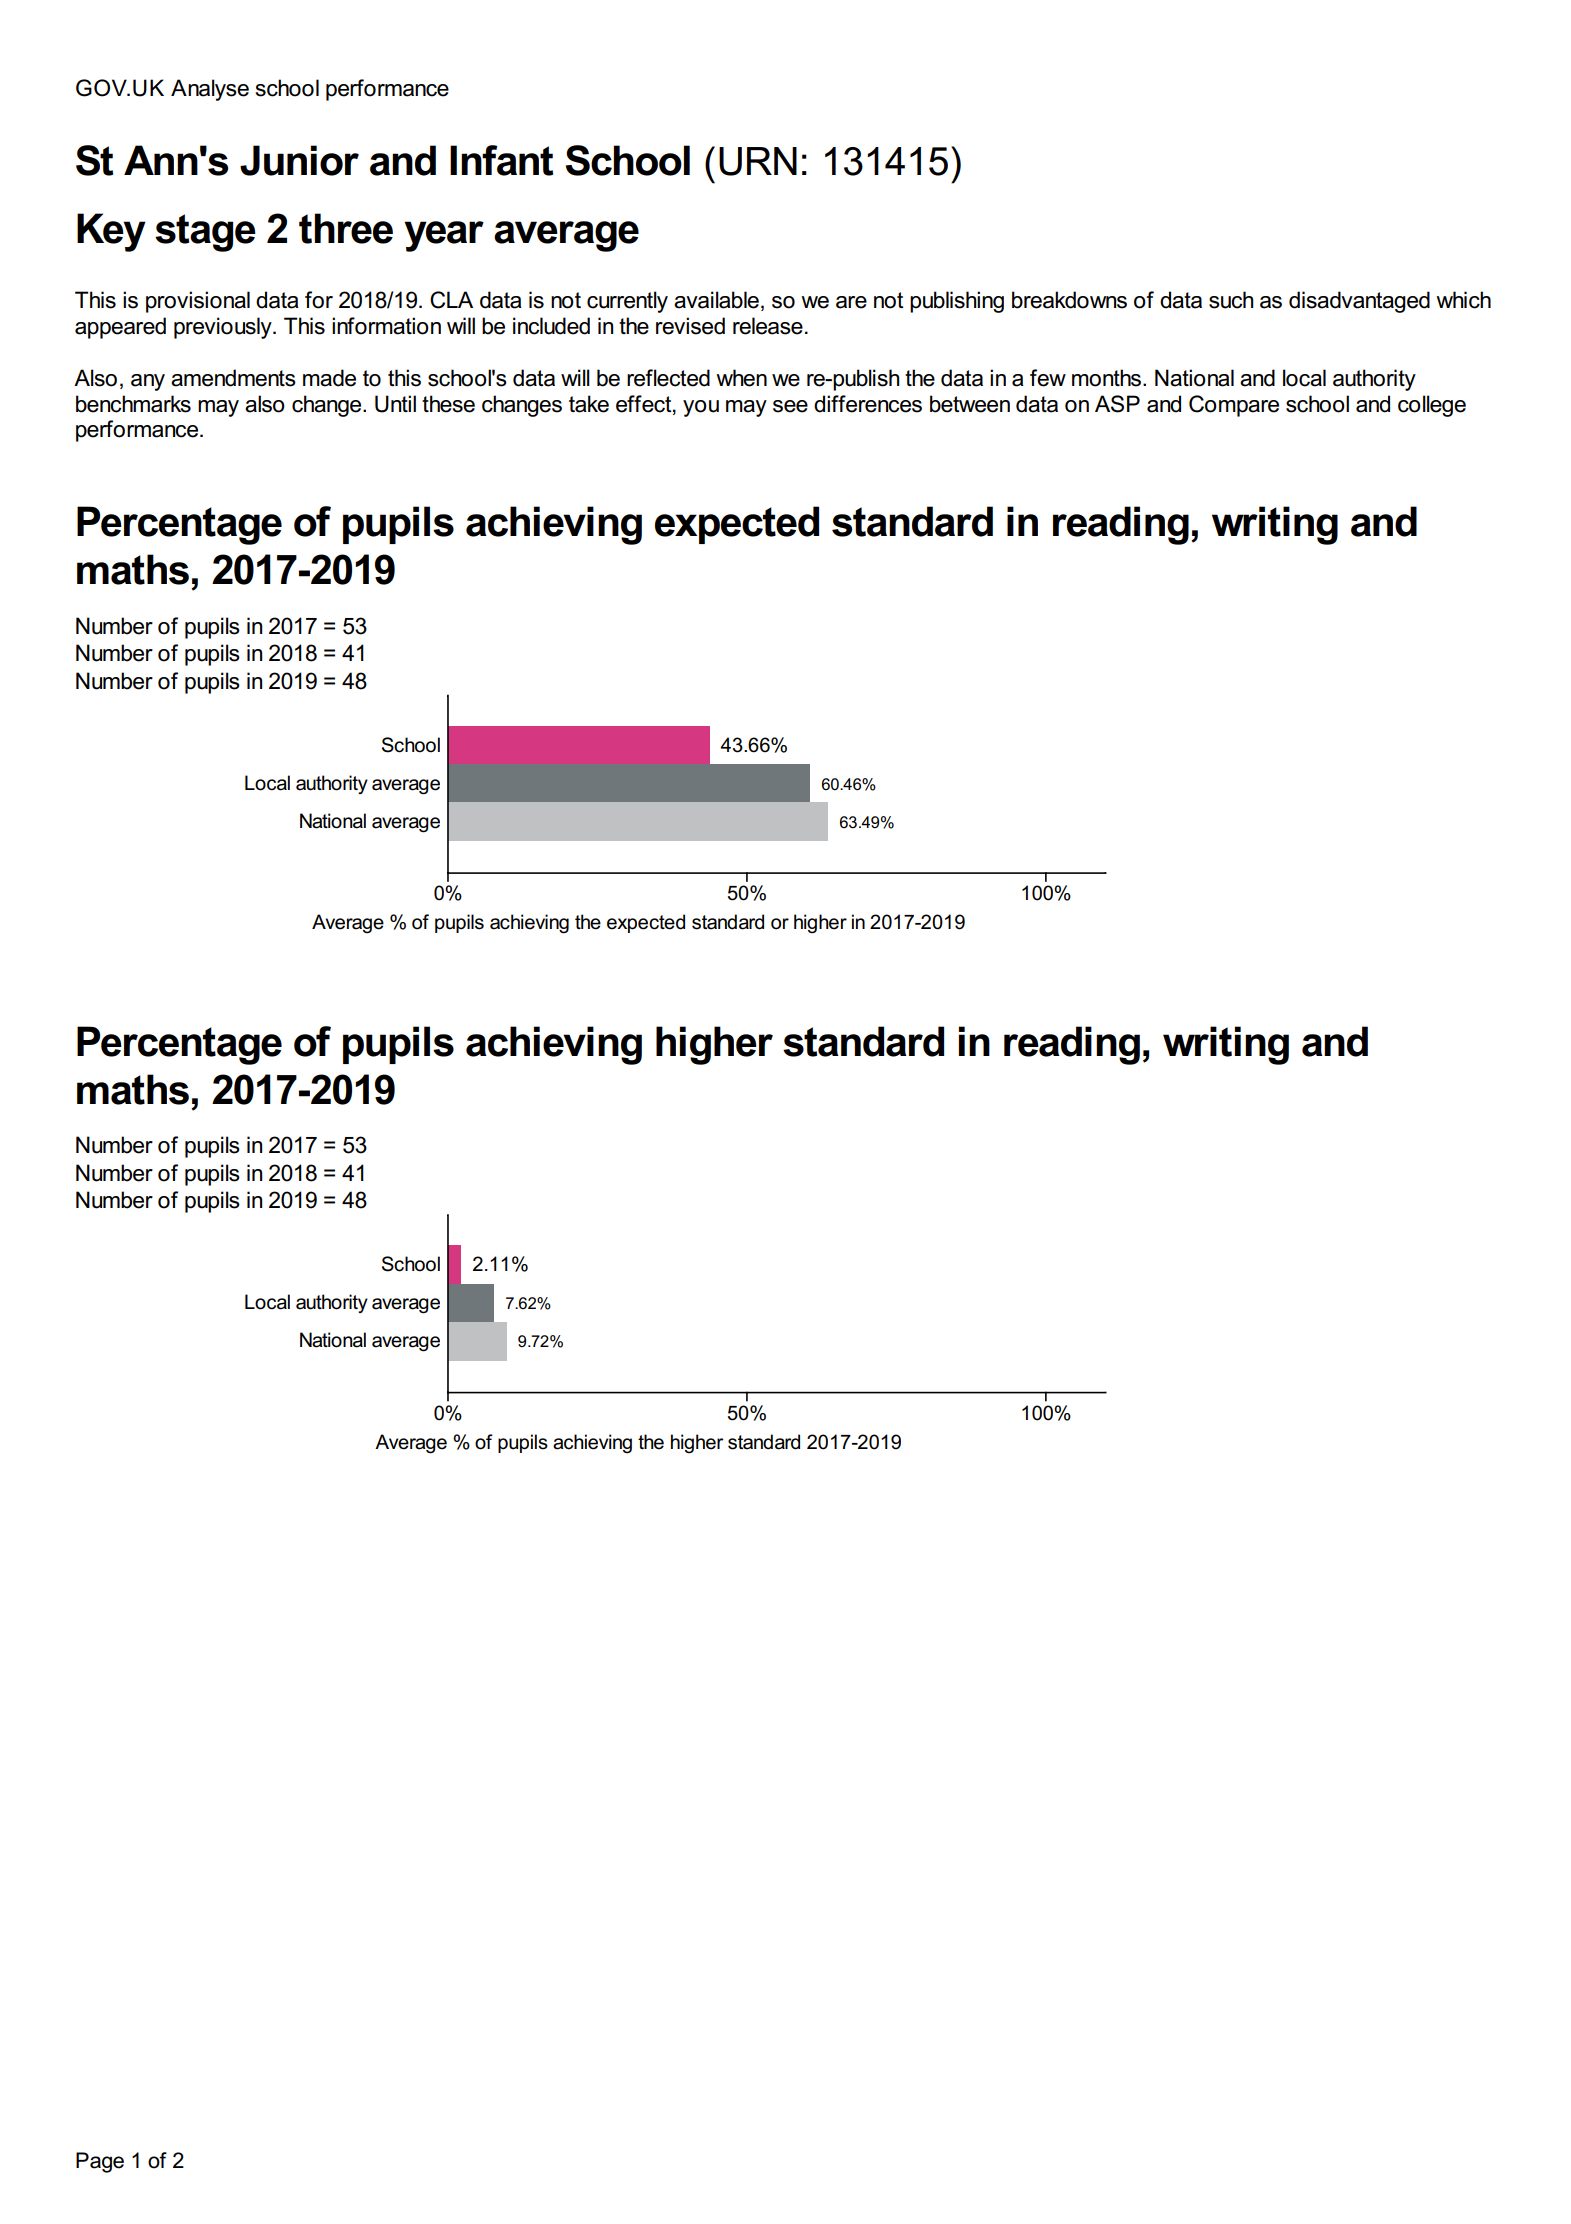 The image size is (1571, 2224). I want to click on see, so click(790, 406).
